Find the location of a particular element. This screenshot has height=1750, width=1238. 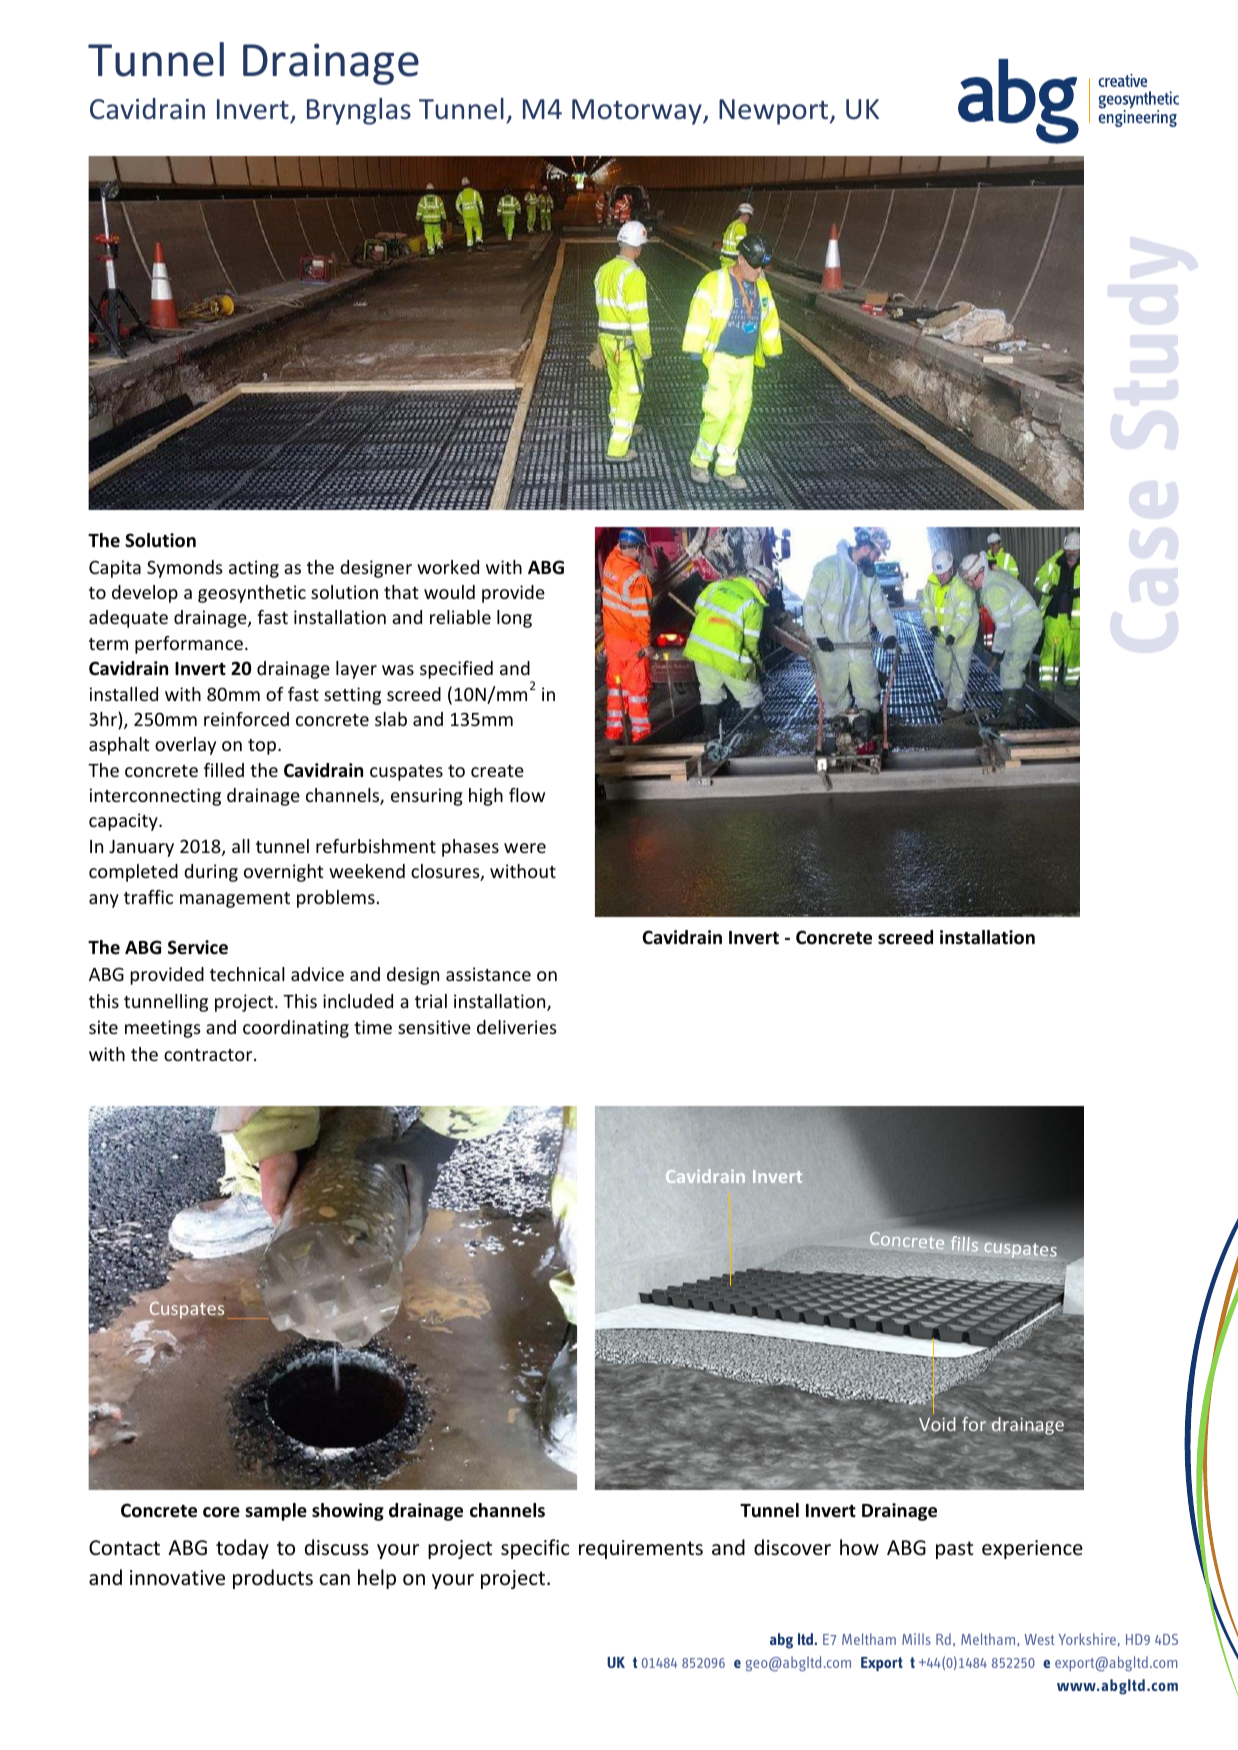

flow is located at coordinates (527, 795).
